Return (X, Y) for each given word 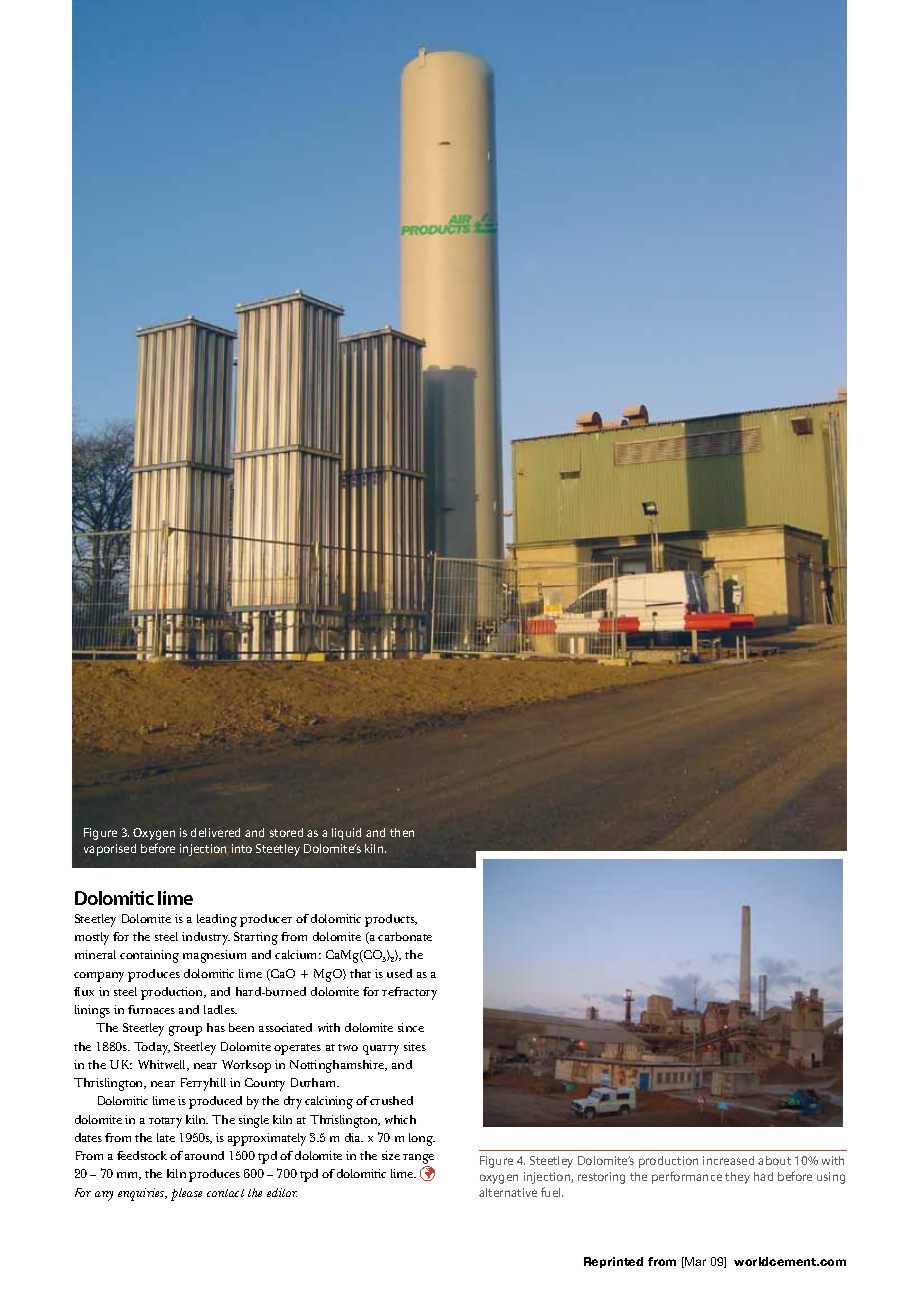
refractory (409, 993)
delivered (215, 832)
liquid (346, 834)
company (99, 977)
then (402, 832)
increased (728, 1160)
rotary (165, 1122)
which (400, 1119)
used (399, 973)
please (186, 1194)
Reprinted (613, 1262)
